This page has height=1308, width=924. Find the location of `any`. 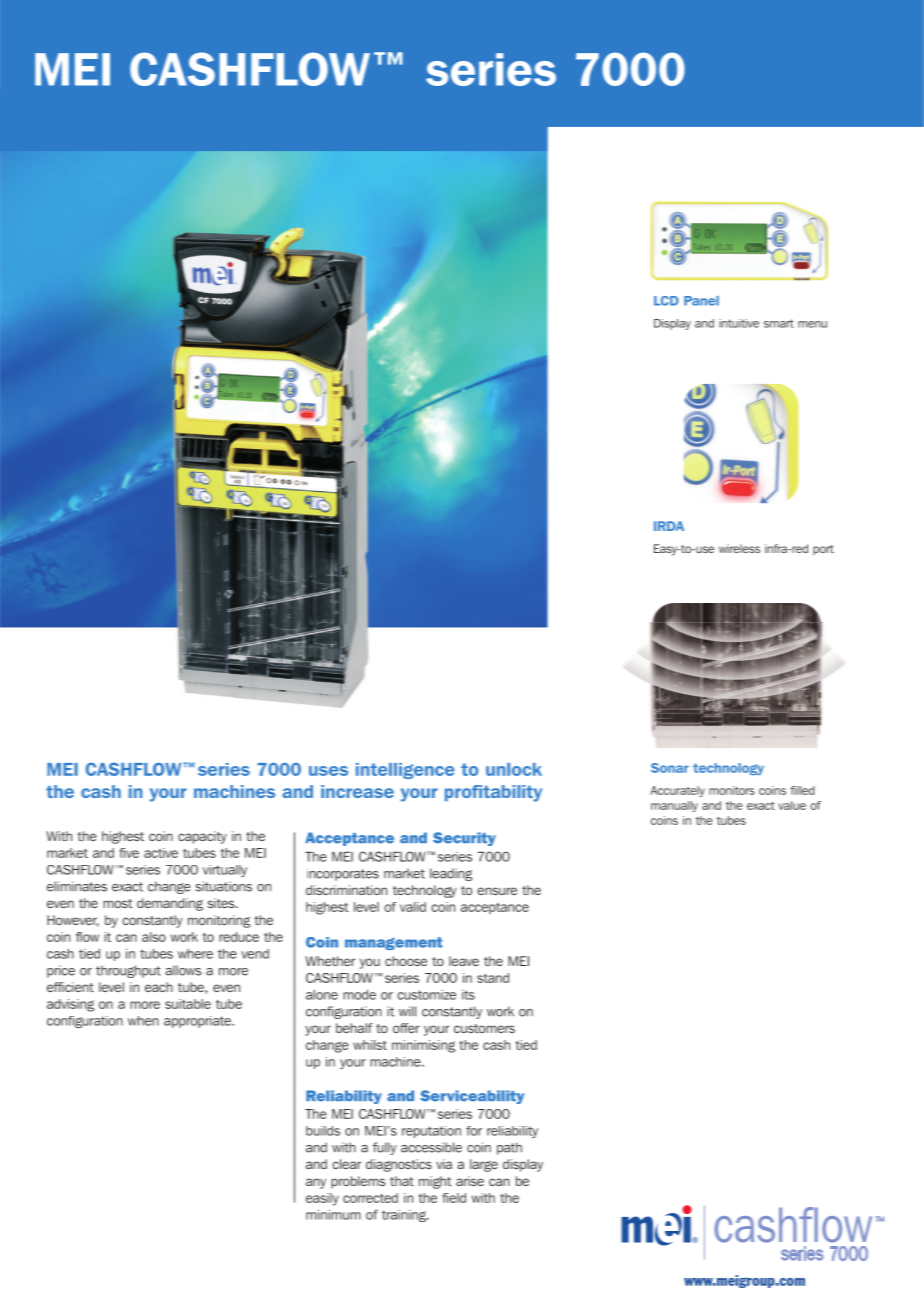

any is located at coordinates (316, 1183).
